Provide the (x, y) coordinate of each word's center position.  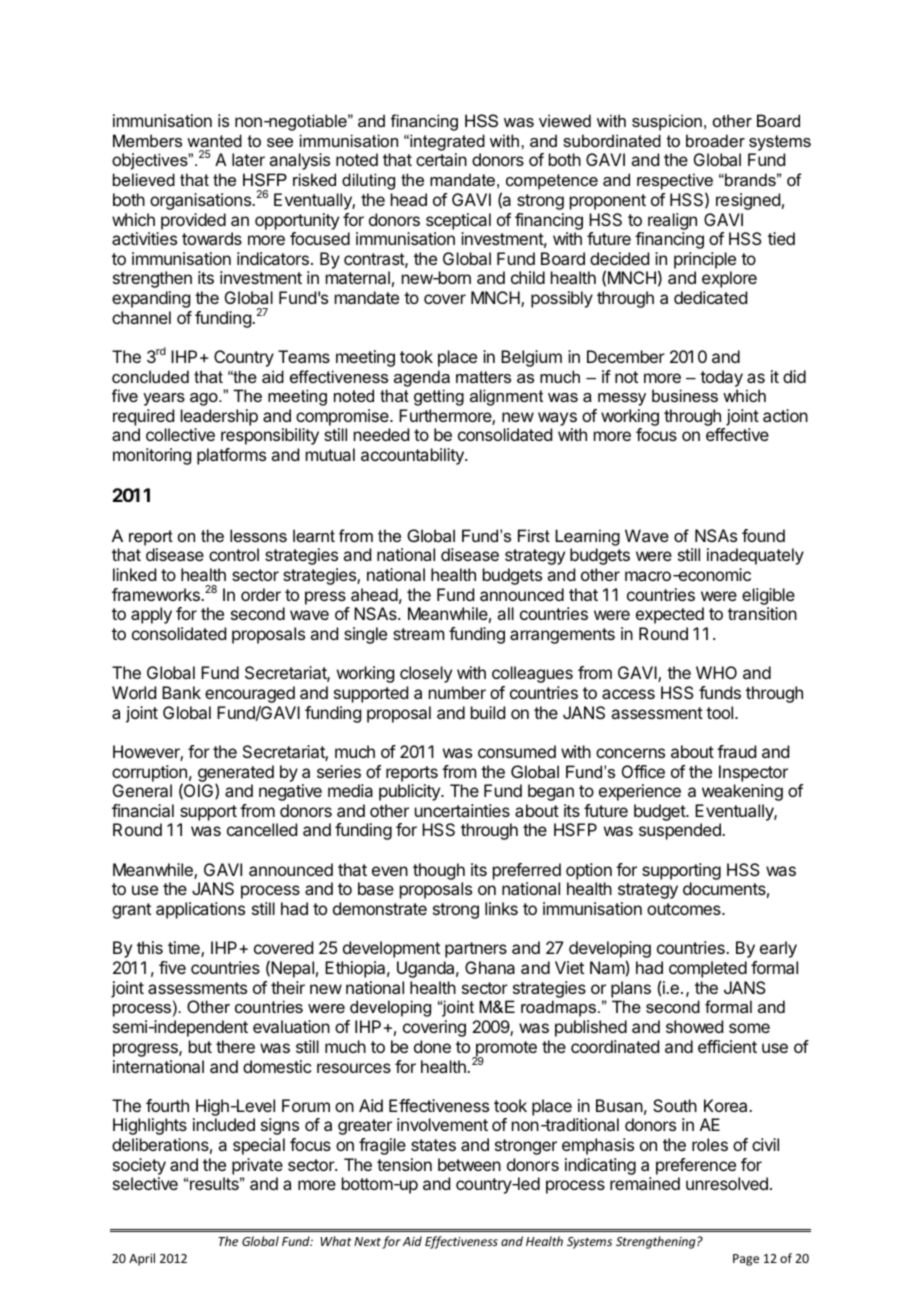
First (534, 535)
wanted (214, 140)
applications (200, 910)
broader (715, 140)
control (234, 554)
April (142, 1259)
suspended (681, 831)
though (439, 873)
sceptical (458, 221)
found (763, 535)
